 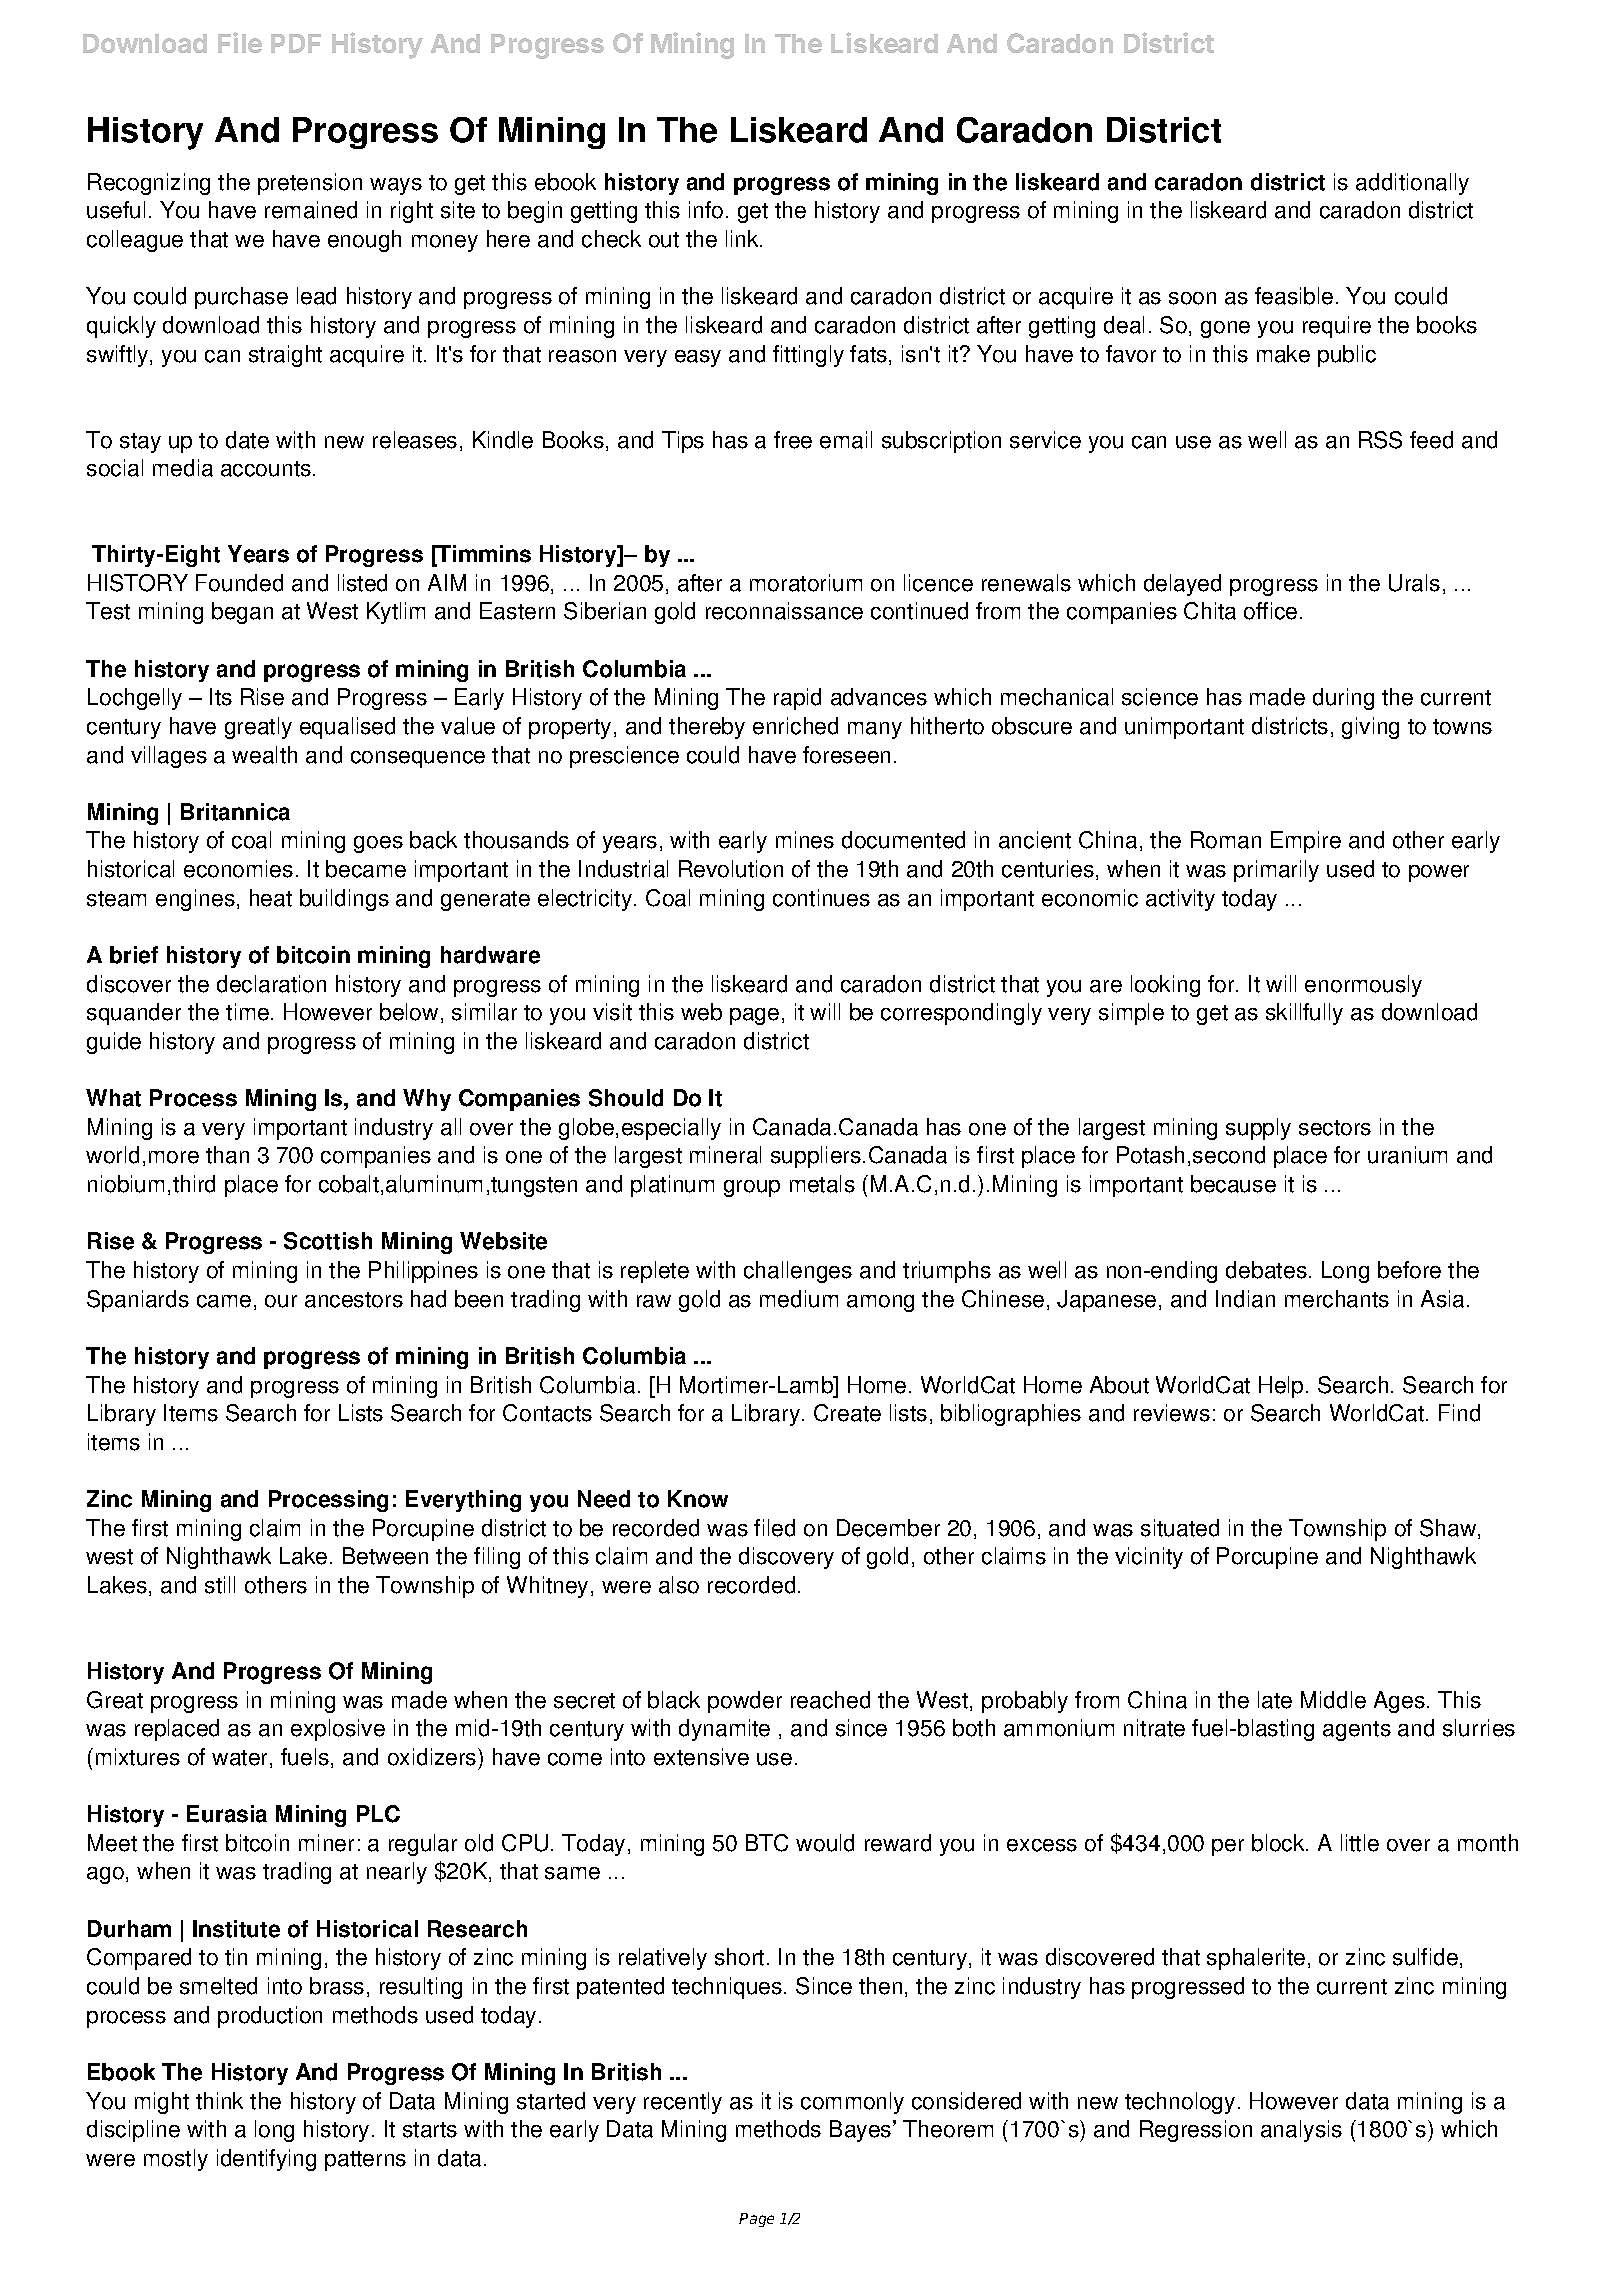 What do you see at coordinates (852, 2103) in the screenshot?
I see `commonly` at bounding box center [852, 2103].
